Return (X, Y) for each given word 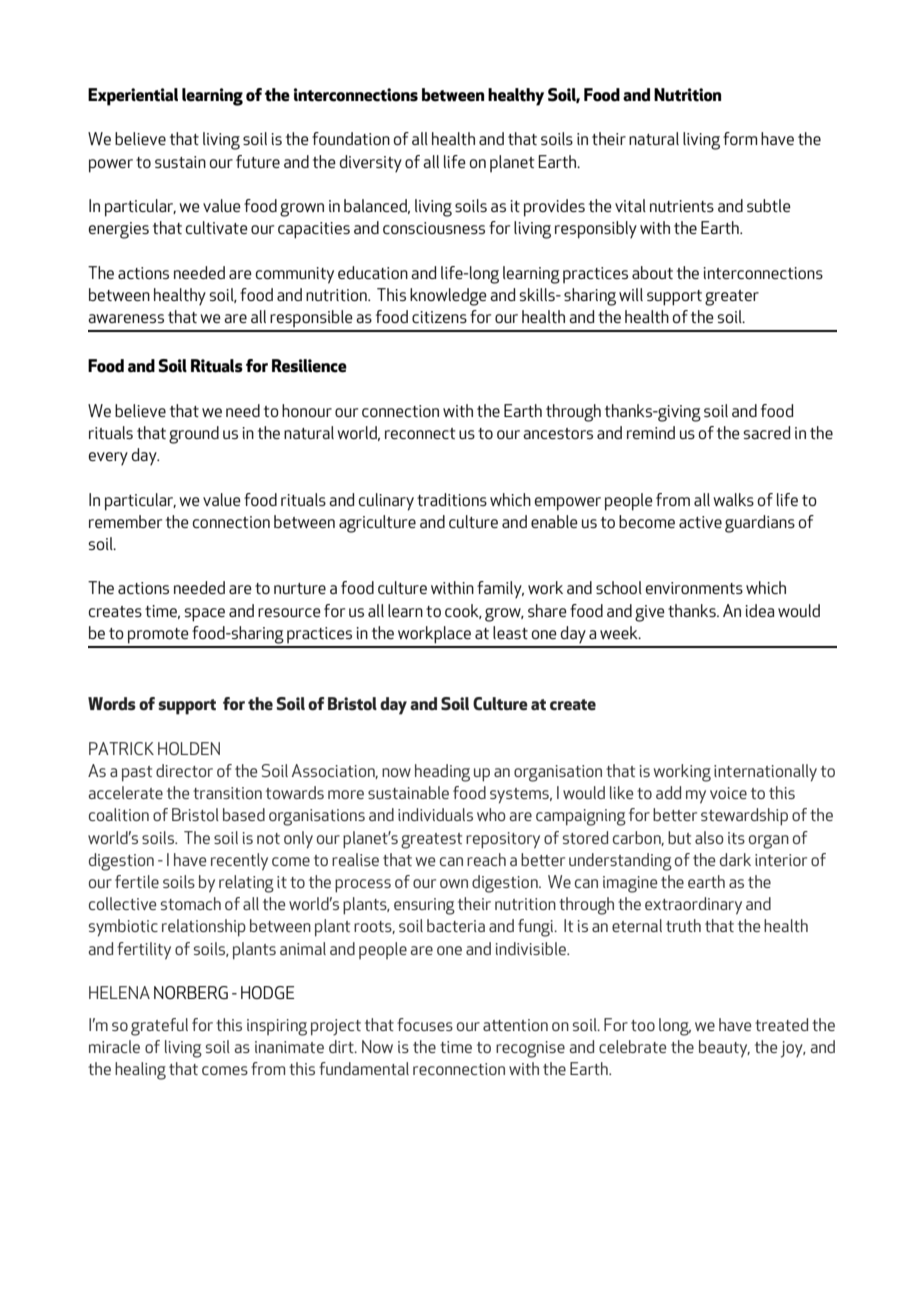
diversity (371, 164)
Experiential (133, 97)
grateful (159, 1027)
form (740, 138)
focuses (425, 1024)
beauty (724, 1049)
